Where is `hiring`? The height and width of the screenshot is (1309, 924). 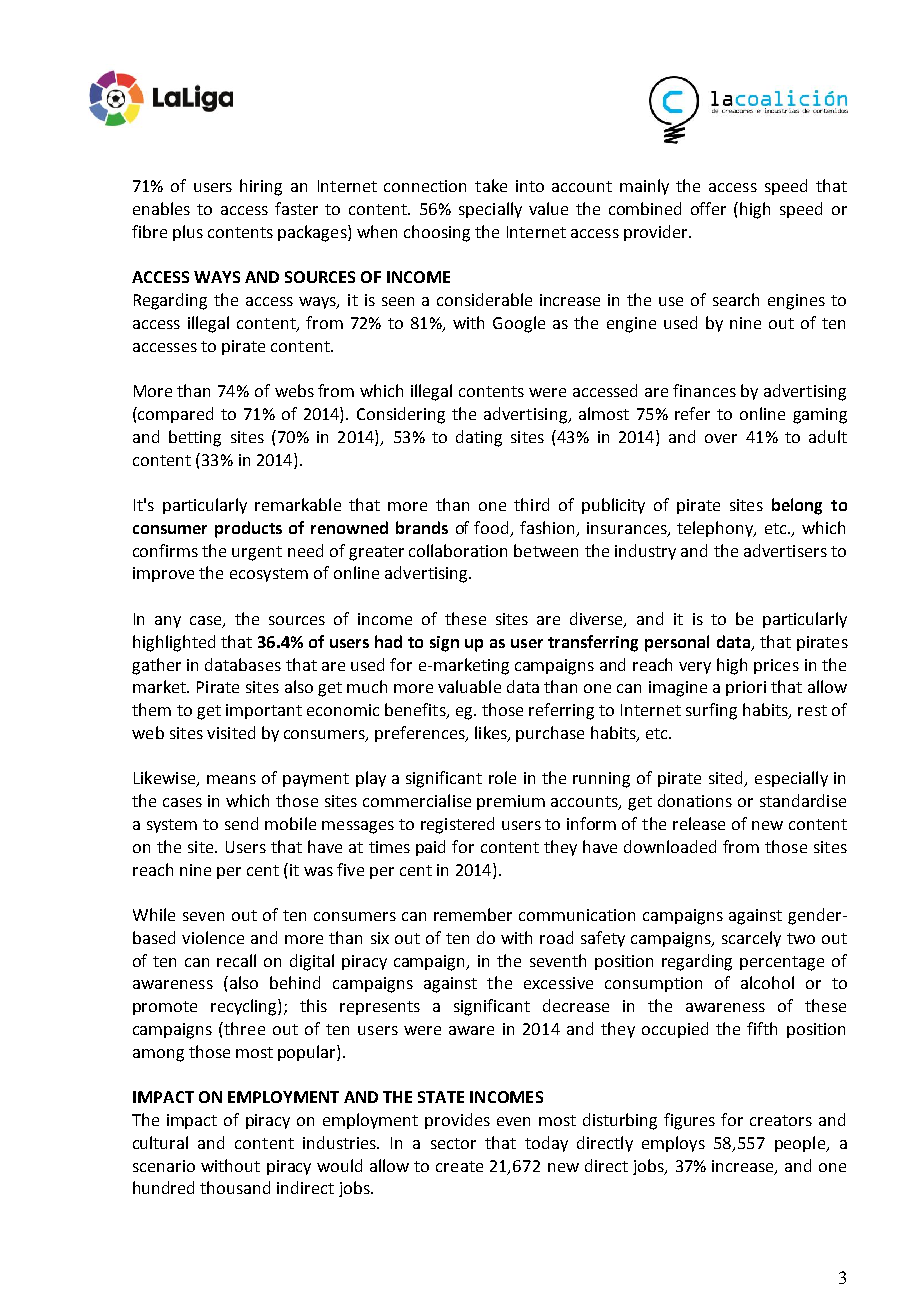 hiring is located at coordinates (261, 187).
